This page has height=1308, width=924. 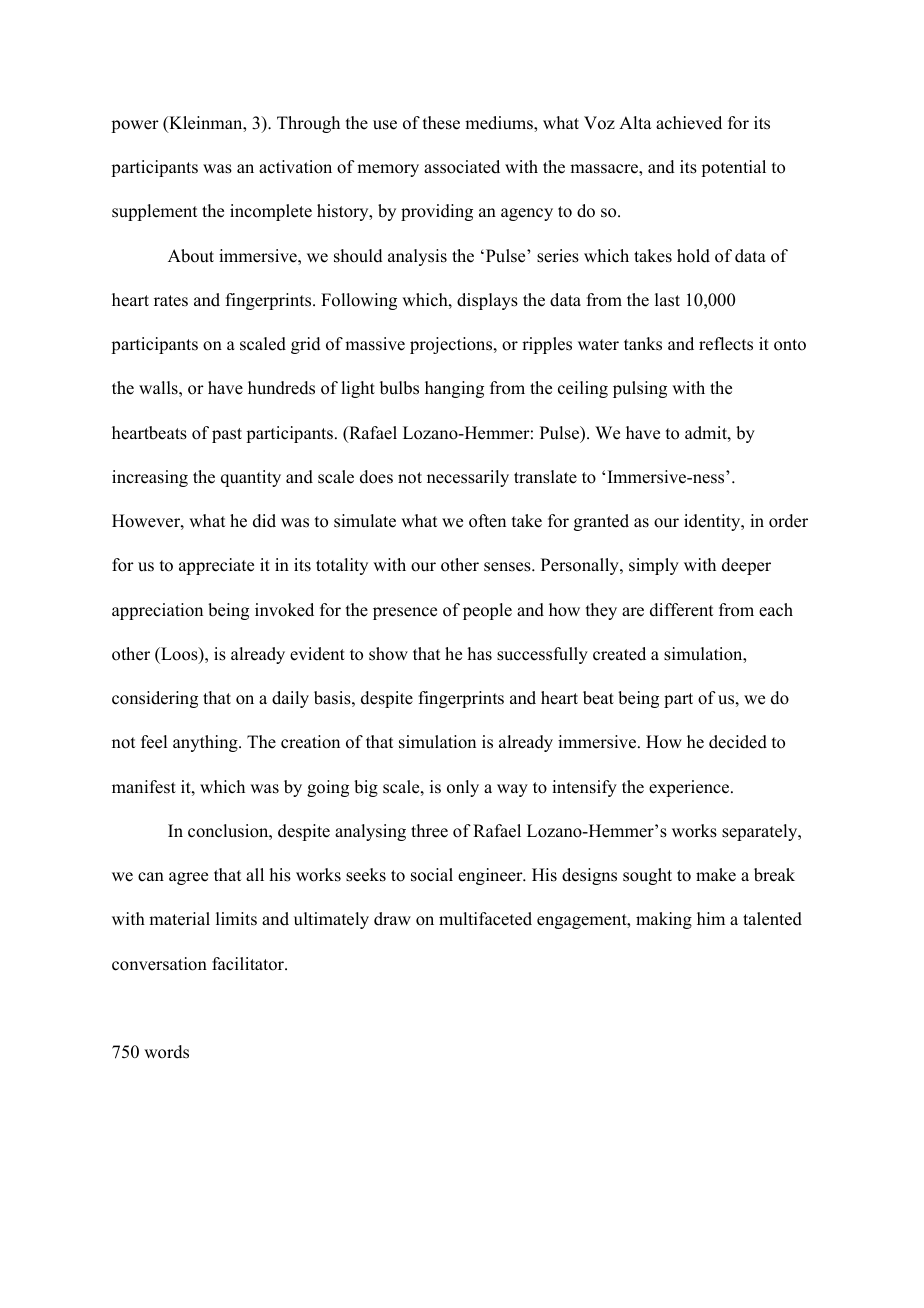 What do you see at coordinates (144, 787) in the page?
I see `manifest` at bounding box center [144, 787].
